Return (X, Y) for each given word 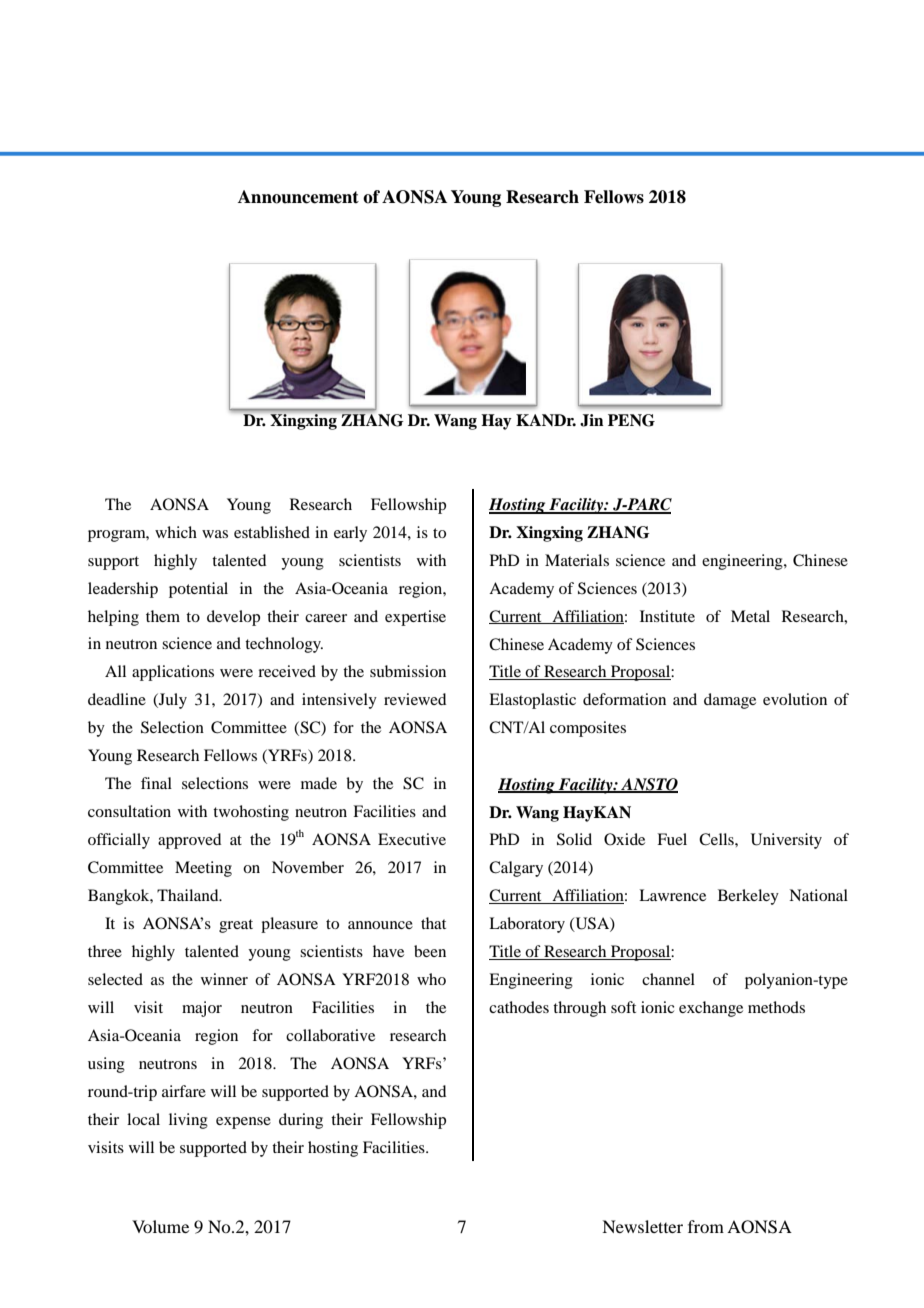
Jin (592, 420)
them (163, 616)
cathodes (519, 1007)
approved (189, 841)
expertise (415, 618)
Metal (750, 616)
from (706, 1226)
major (202, 1009)
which (176, 532)
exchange (711, 1009)
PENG (631, 420)
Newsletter (642, 1226)
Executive (412, 839)
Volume (160, 1226)
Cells (717, 839)
